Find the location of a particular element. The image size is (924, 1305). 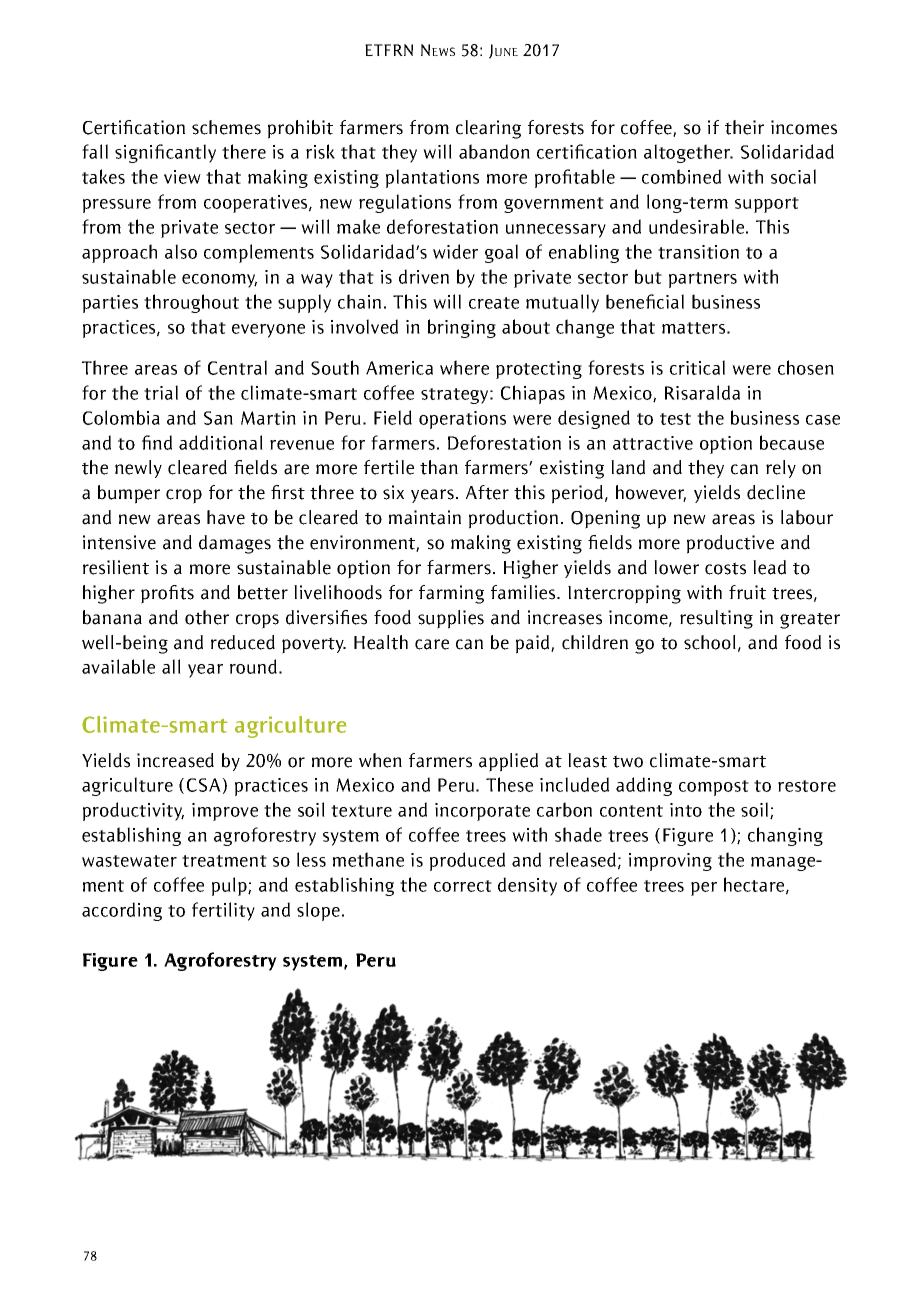

fruit is located at coordinates (747, 592).
